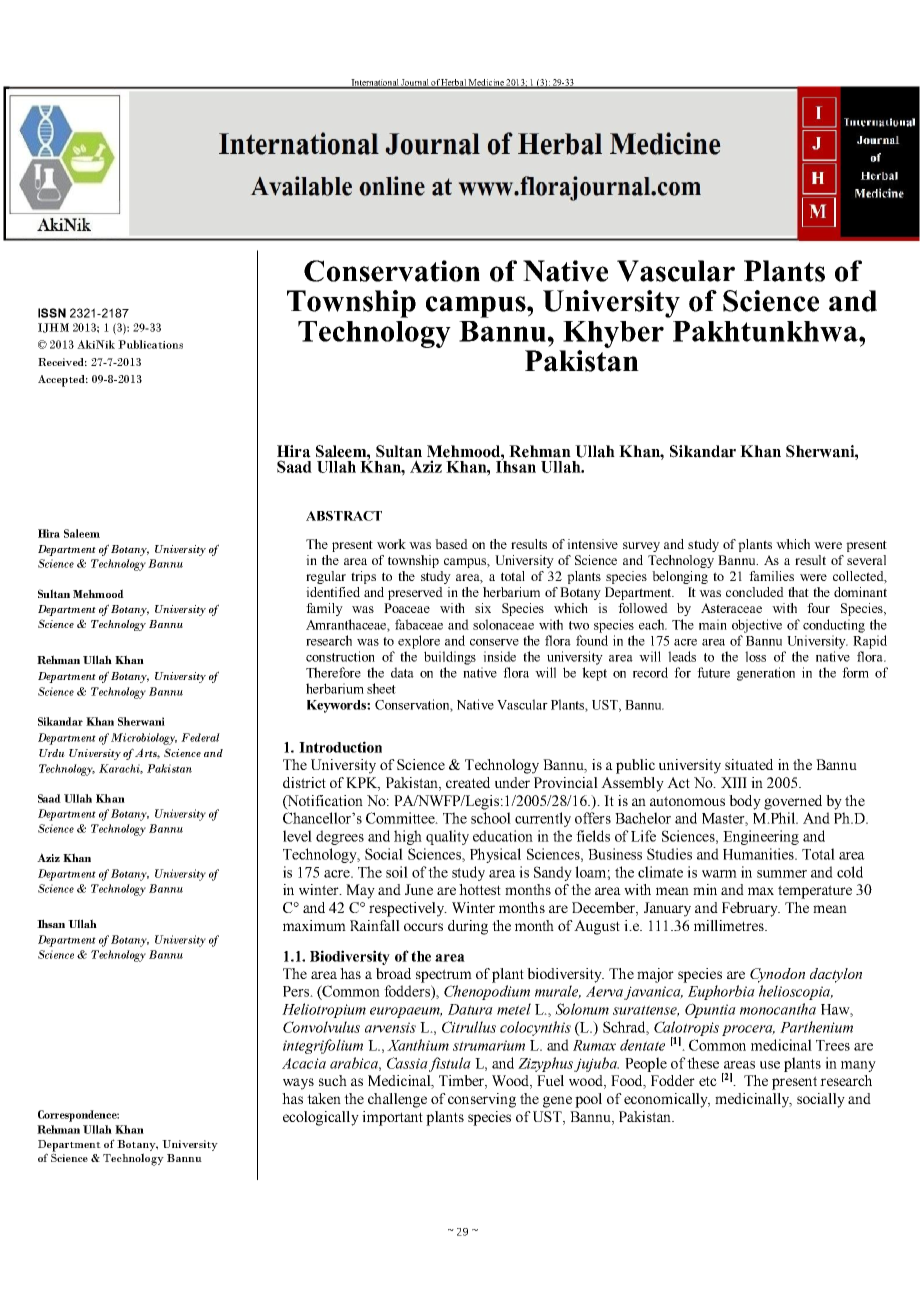 This page has height=1308, width=924. What do you see at coordinates (298, 1084) in the page?
I see `ways` at bounding box center [298, 1084].
